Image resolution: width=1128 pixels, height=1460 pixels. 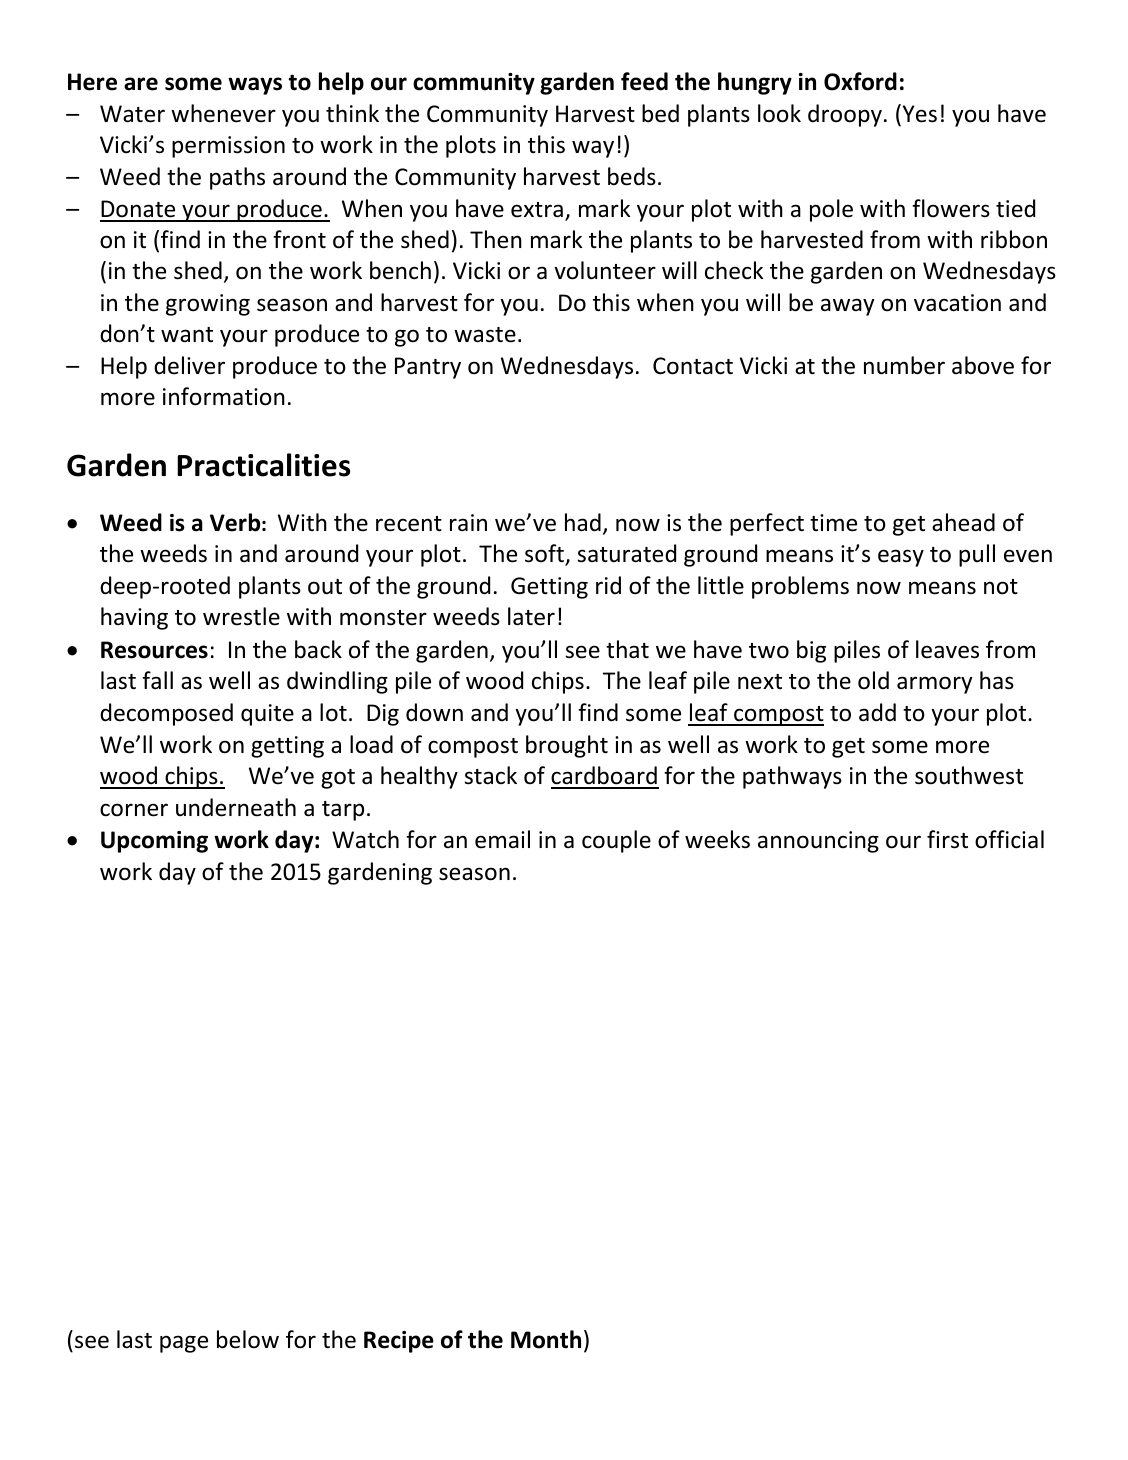 What do you see at coordinates (963, 522) in the document?
I see `ahead` at bounding box center [963, 522].
